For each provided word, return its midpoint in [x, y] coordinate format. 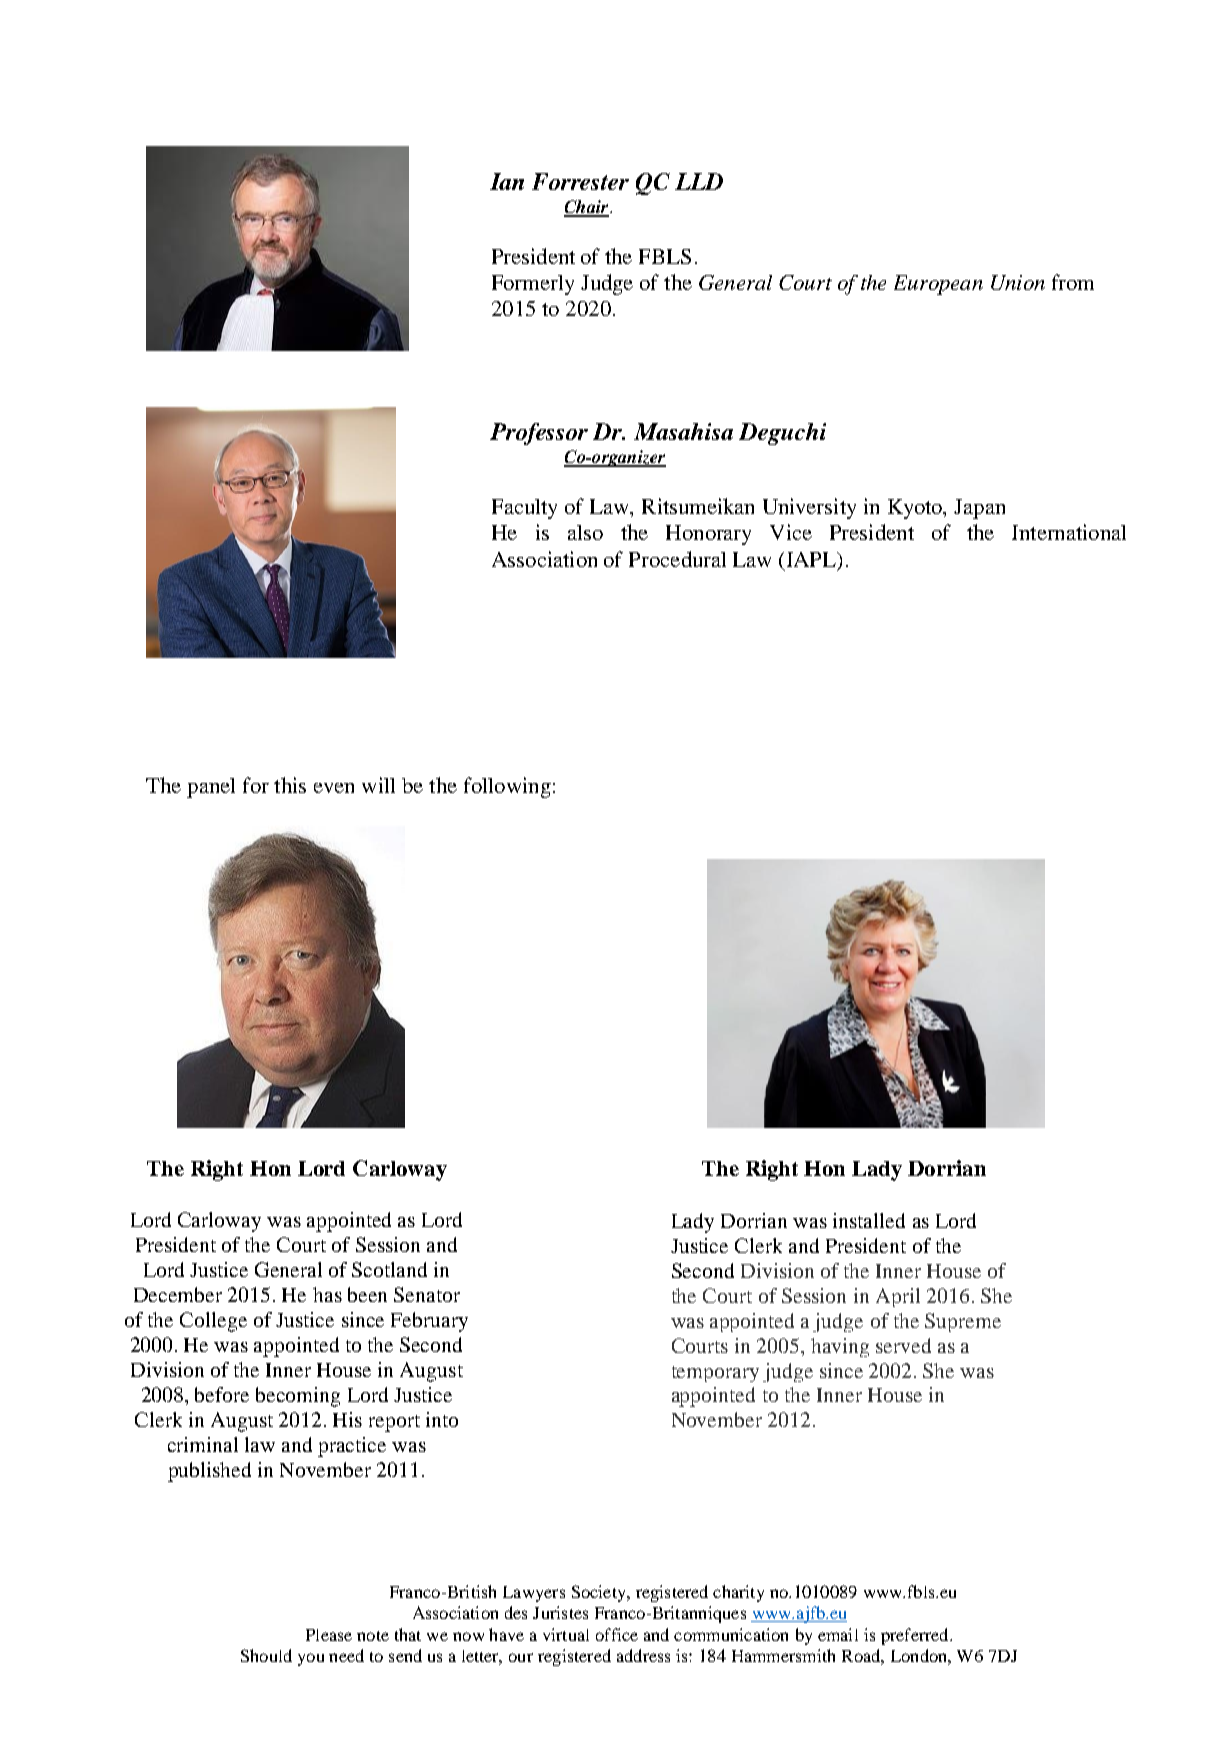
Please [329, 1635]
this [290, 785]
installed [869, 1220]
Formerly [533, 285]
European [938, 285]
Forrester [580, 181]
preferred [916, 1636]
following [507, 787]
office [617, 1634]
